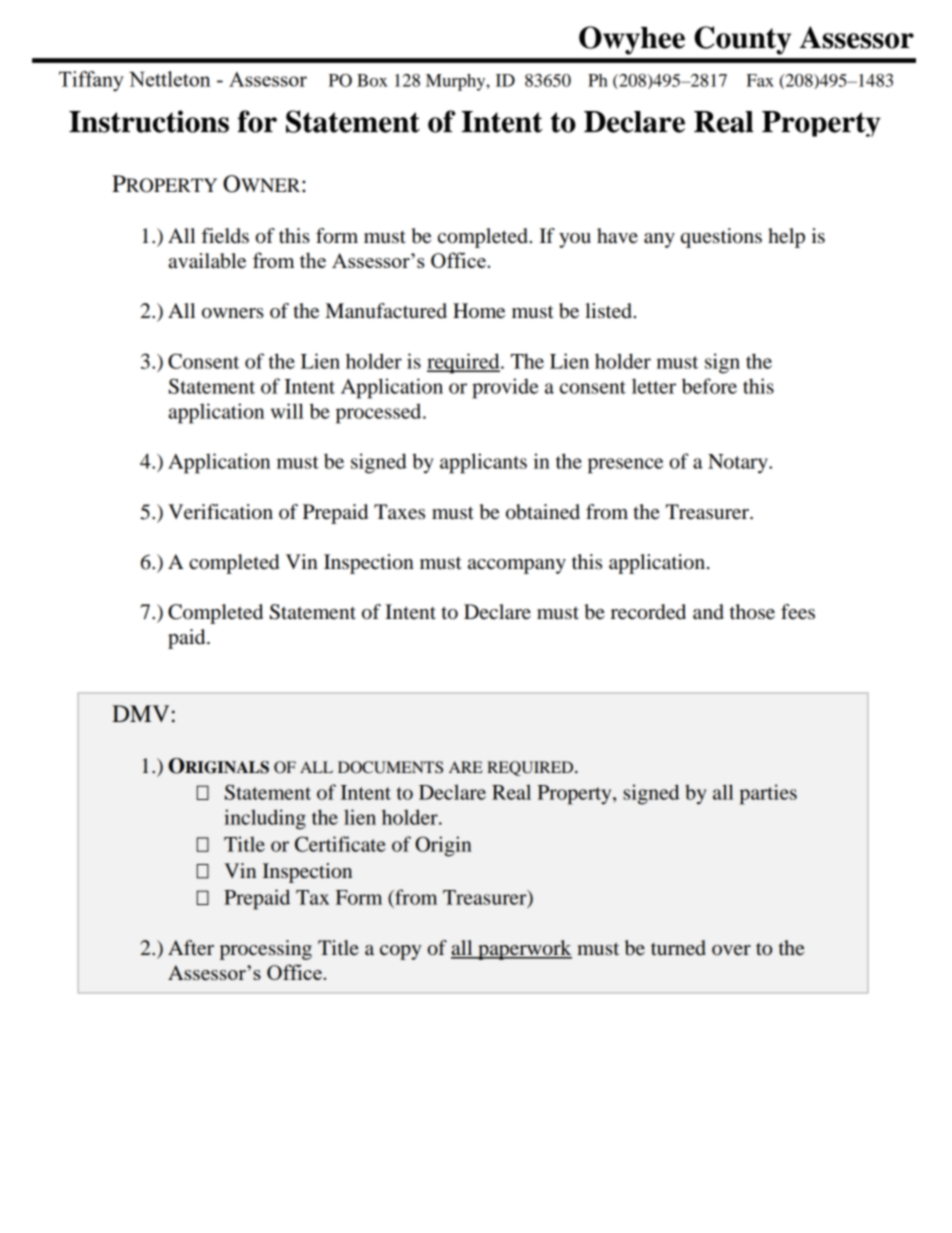 This page has width=952, height=1233. I want to click on After, so click(191, 948).
